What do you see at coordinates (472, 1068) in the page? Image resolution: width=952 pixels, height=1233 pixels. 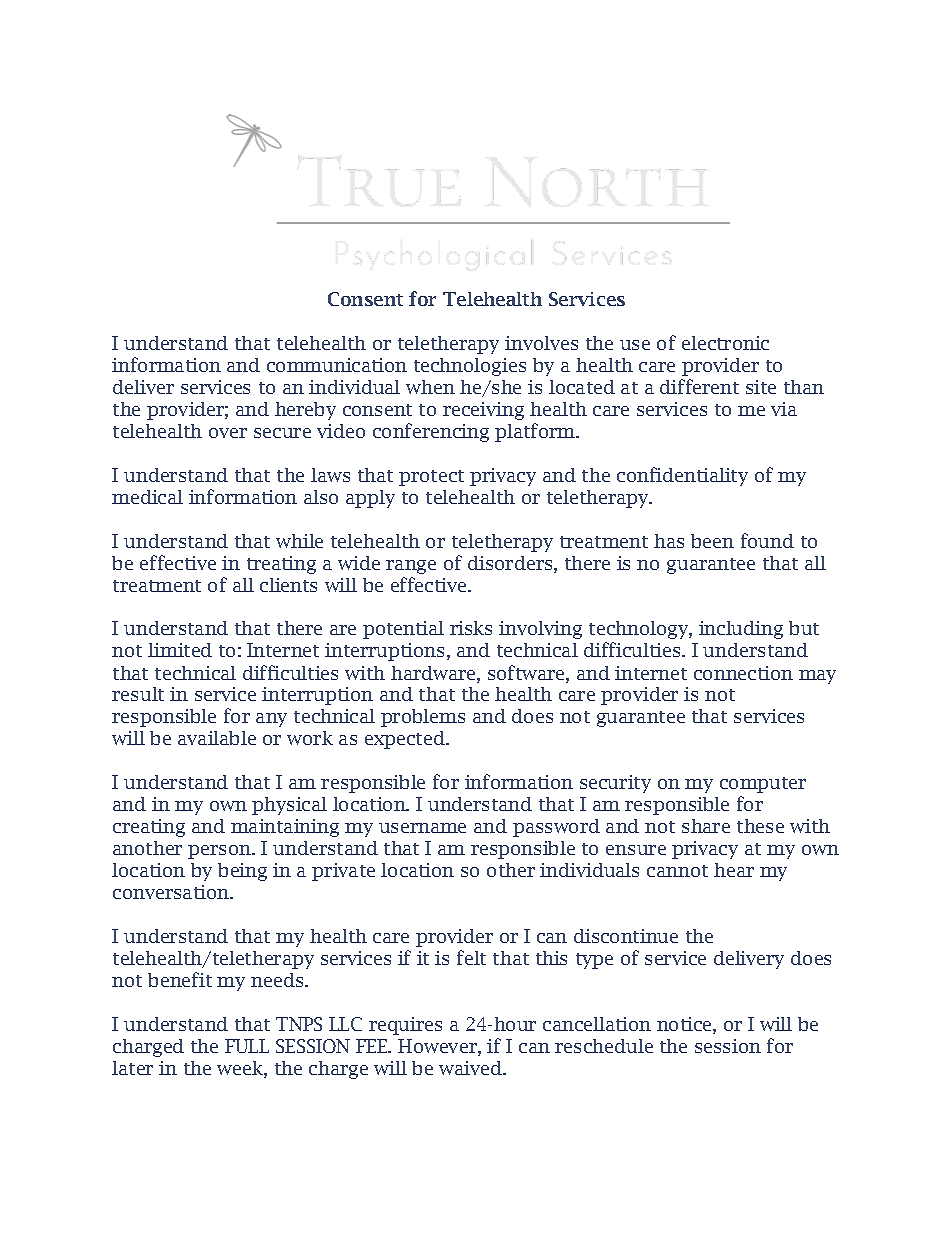 I see `waived` at bounding box center [472, 1068].
